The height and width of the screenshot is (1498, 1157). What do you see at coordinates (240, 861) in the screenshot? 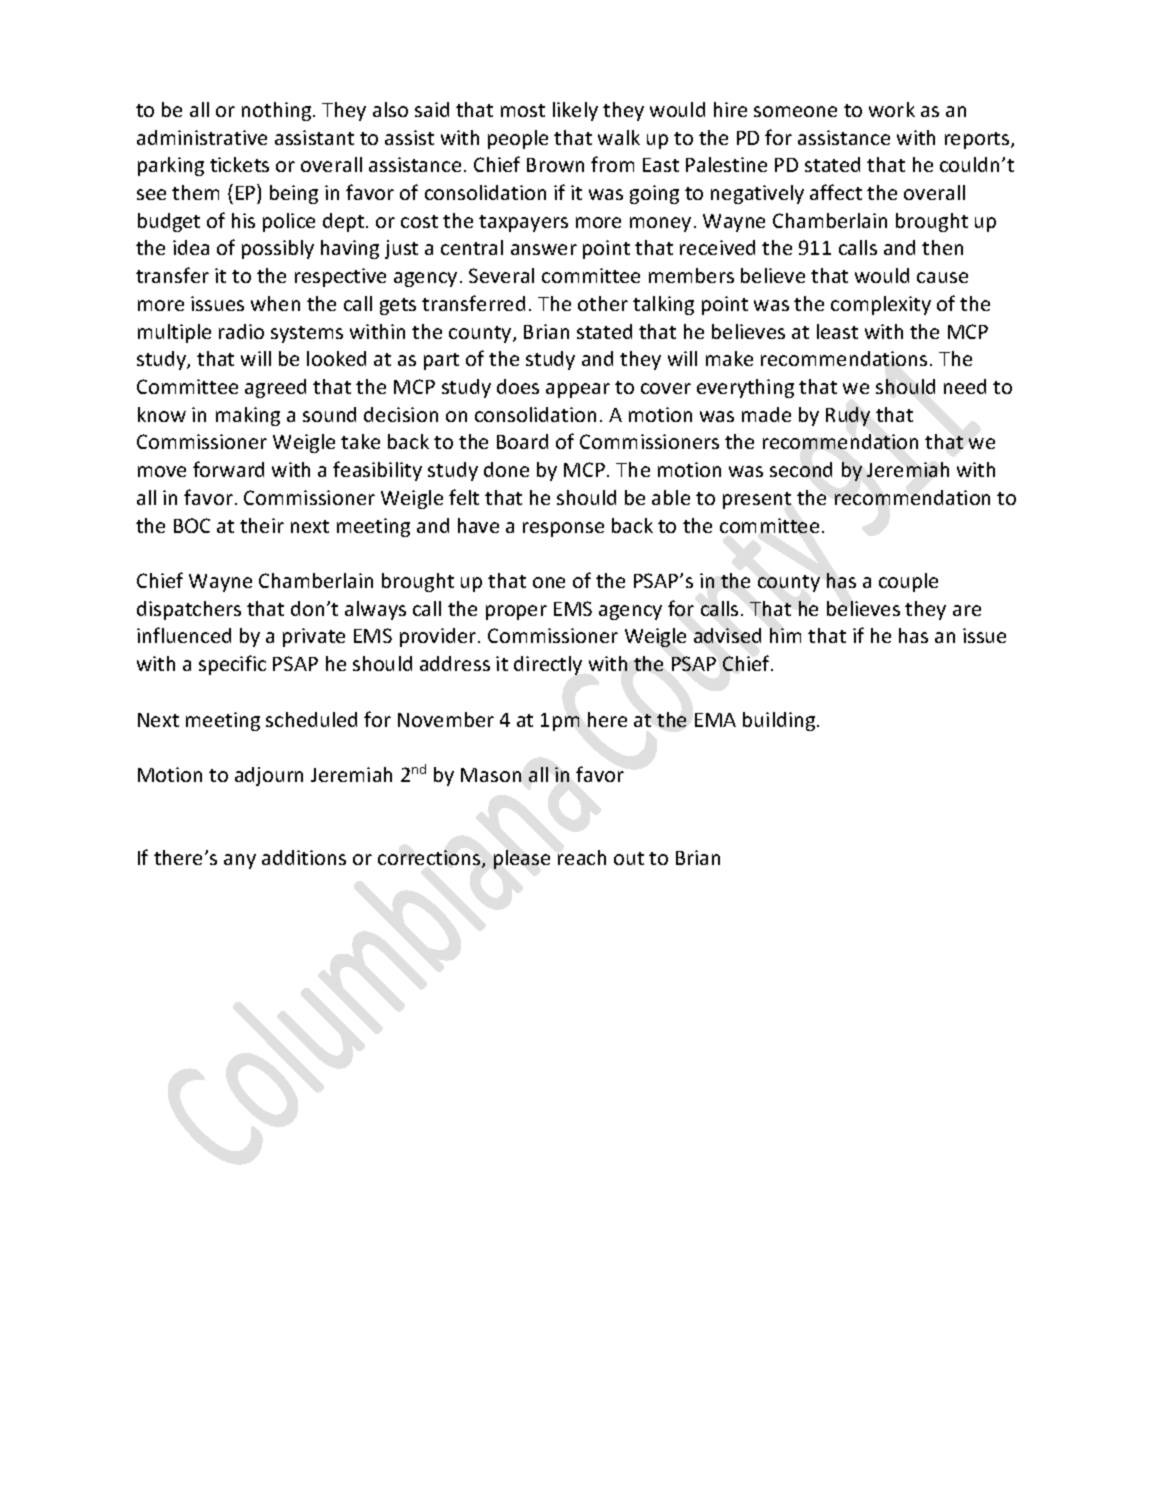
I see `any` at bounding box center [240, 861].
